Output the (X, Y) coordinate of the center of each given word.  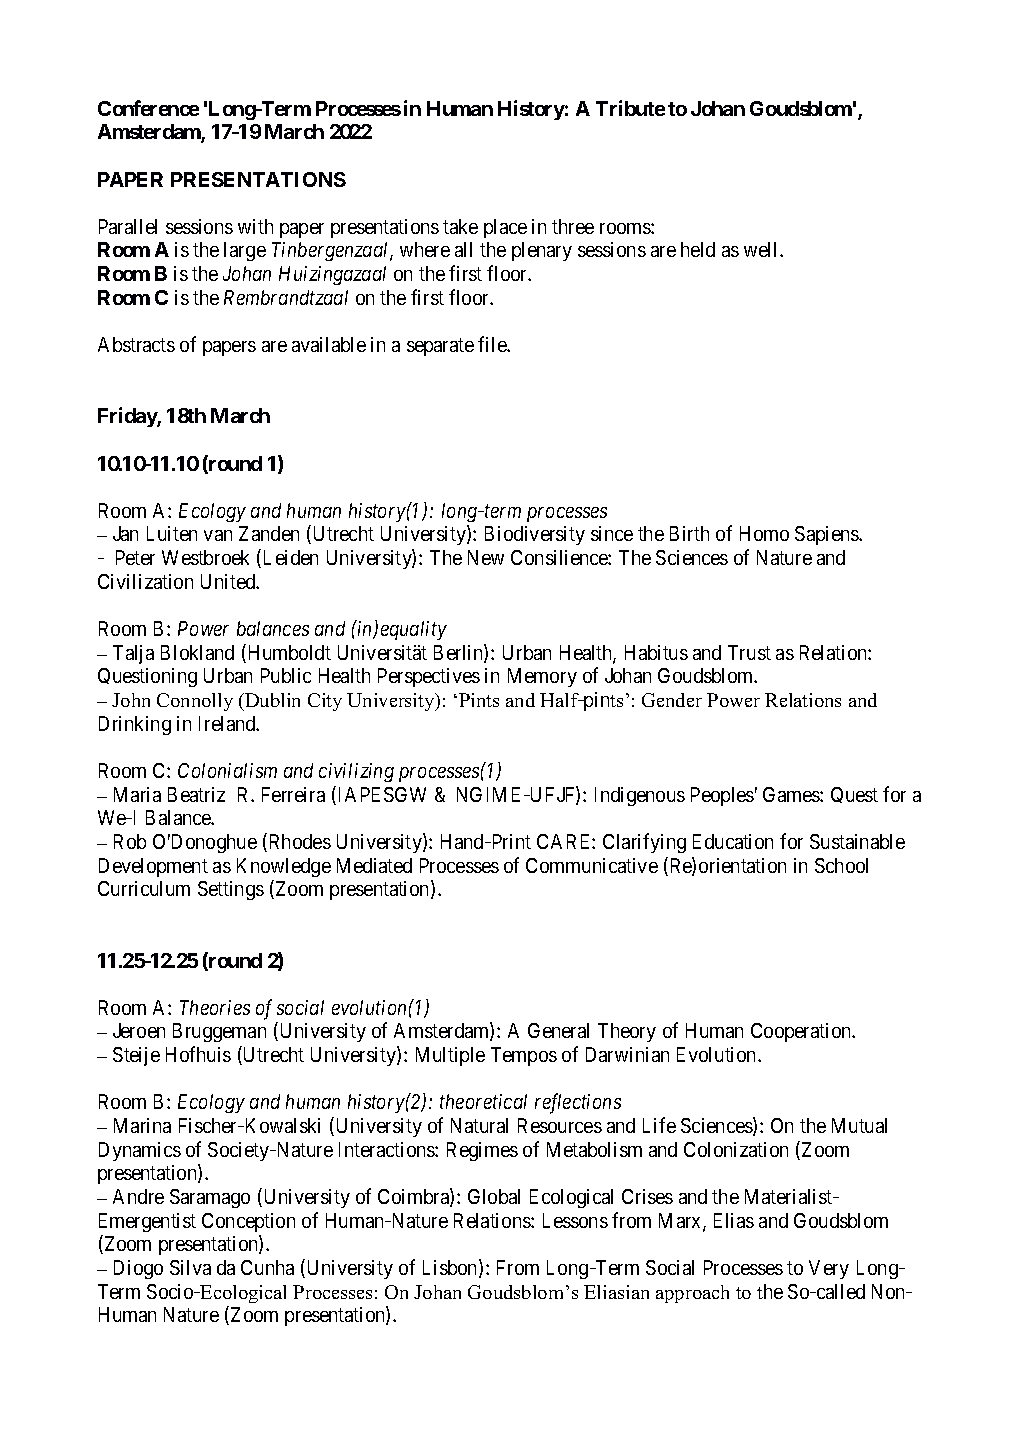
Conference (148, 108)
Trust (749, 652)
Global (494, 1196)
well (762, 249)
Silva (190, 1267)
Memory (542, 677)
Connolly (195, 702)
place (505, 228)
